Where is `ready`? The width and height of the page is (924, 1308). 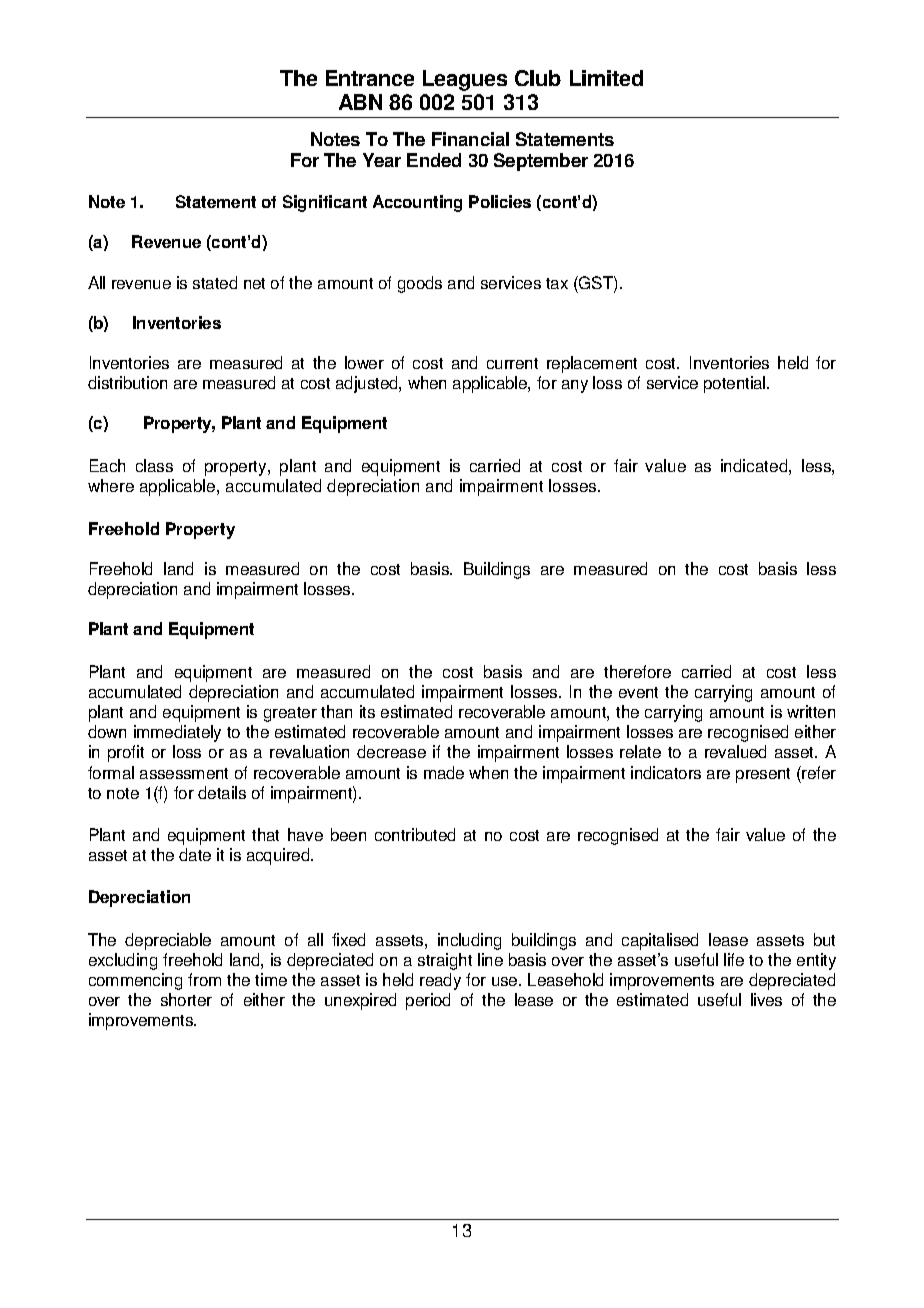 ready is located at coordinates (440, 981).
